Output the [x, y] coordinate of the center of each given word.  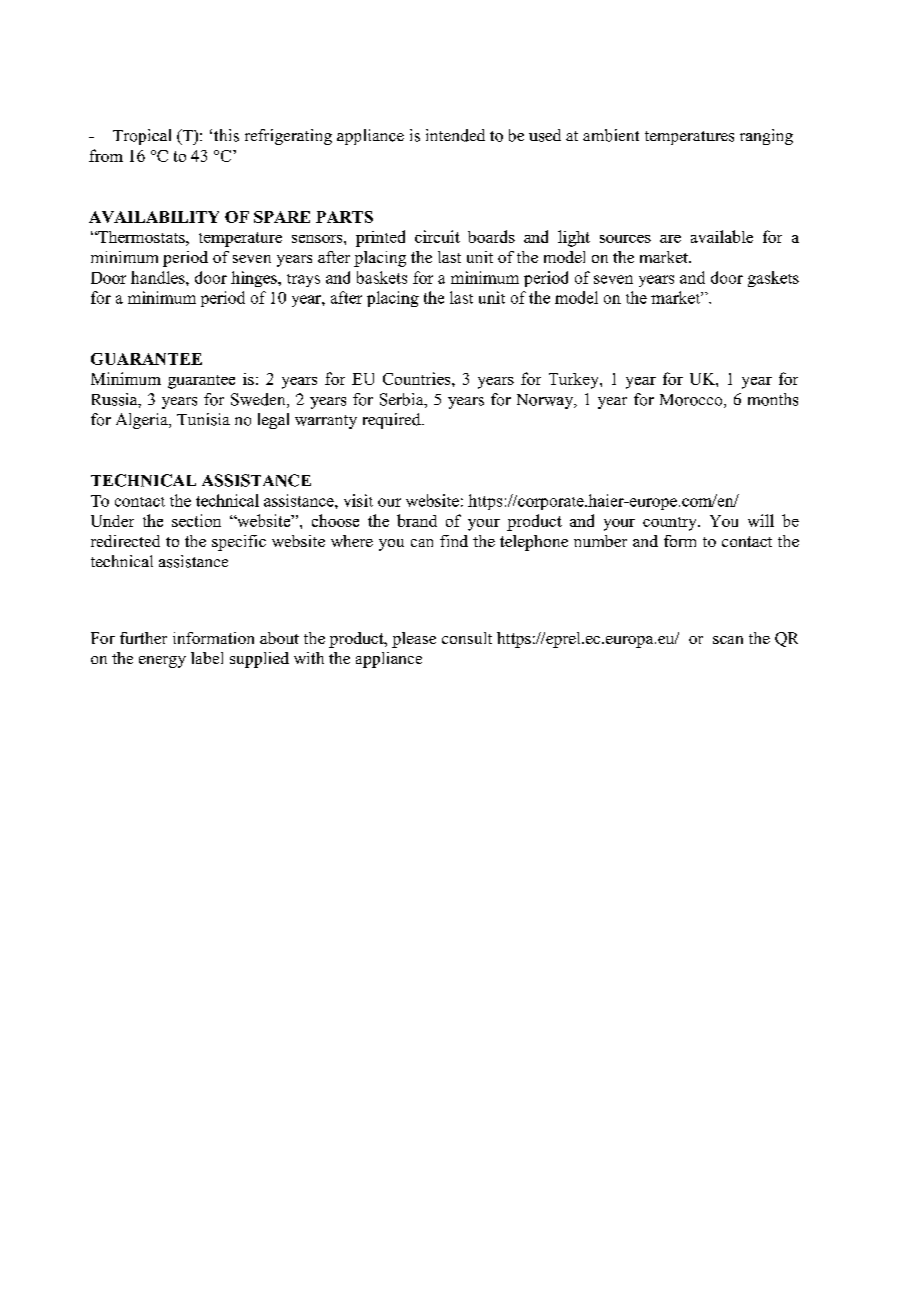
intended [455, 135]
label [207, 658]
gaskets [773, 279]
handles [159, 277]
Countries [418, 378]
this [226, 135]
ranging [766, 137]
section [196, 520]
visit [358, 500]
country [671, 524]
